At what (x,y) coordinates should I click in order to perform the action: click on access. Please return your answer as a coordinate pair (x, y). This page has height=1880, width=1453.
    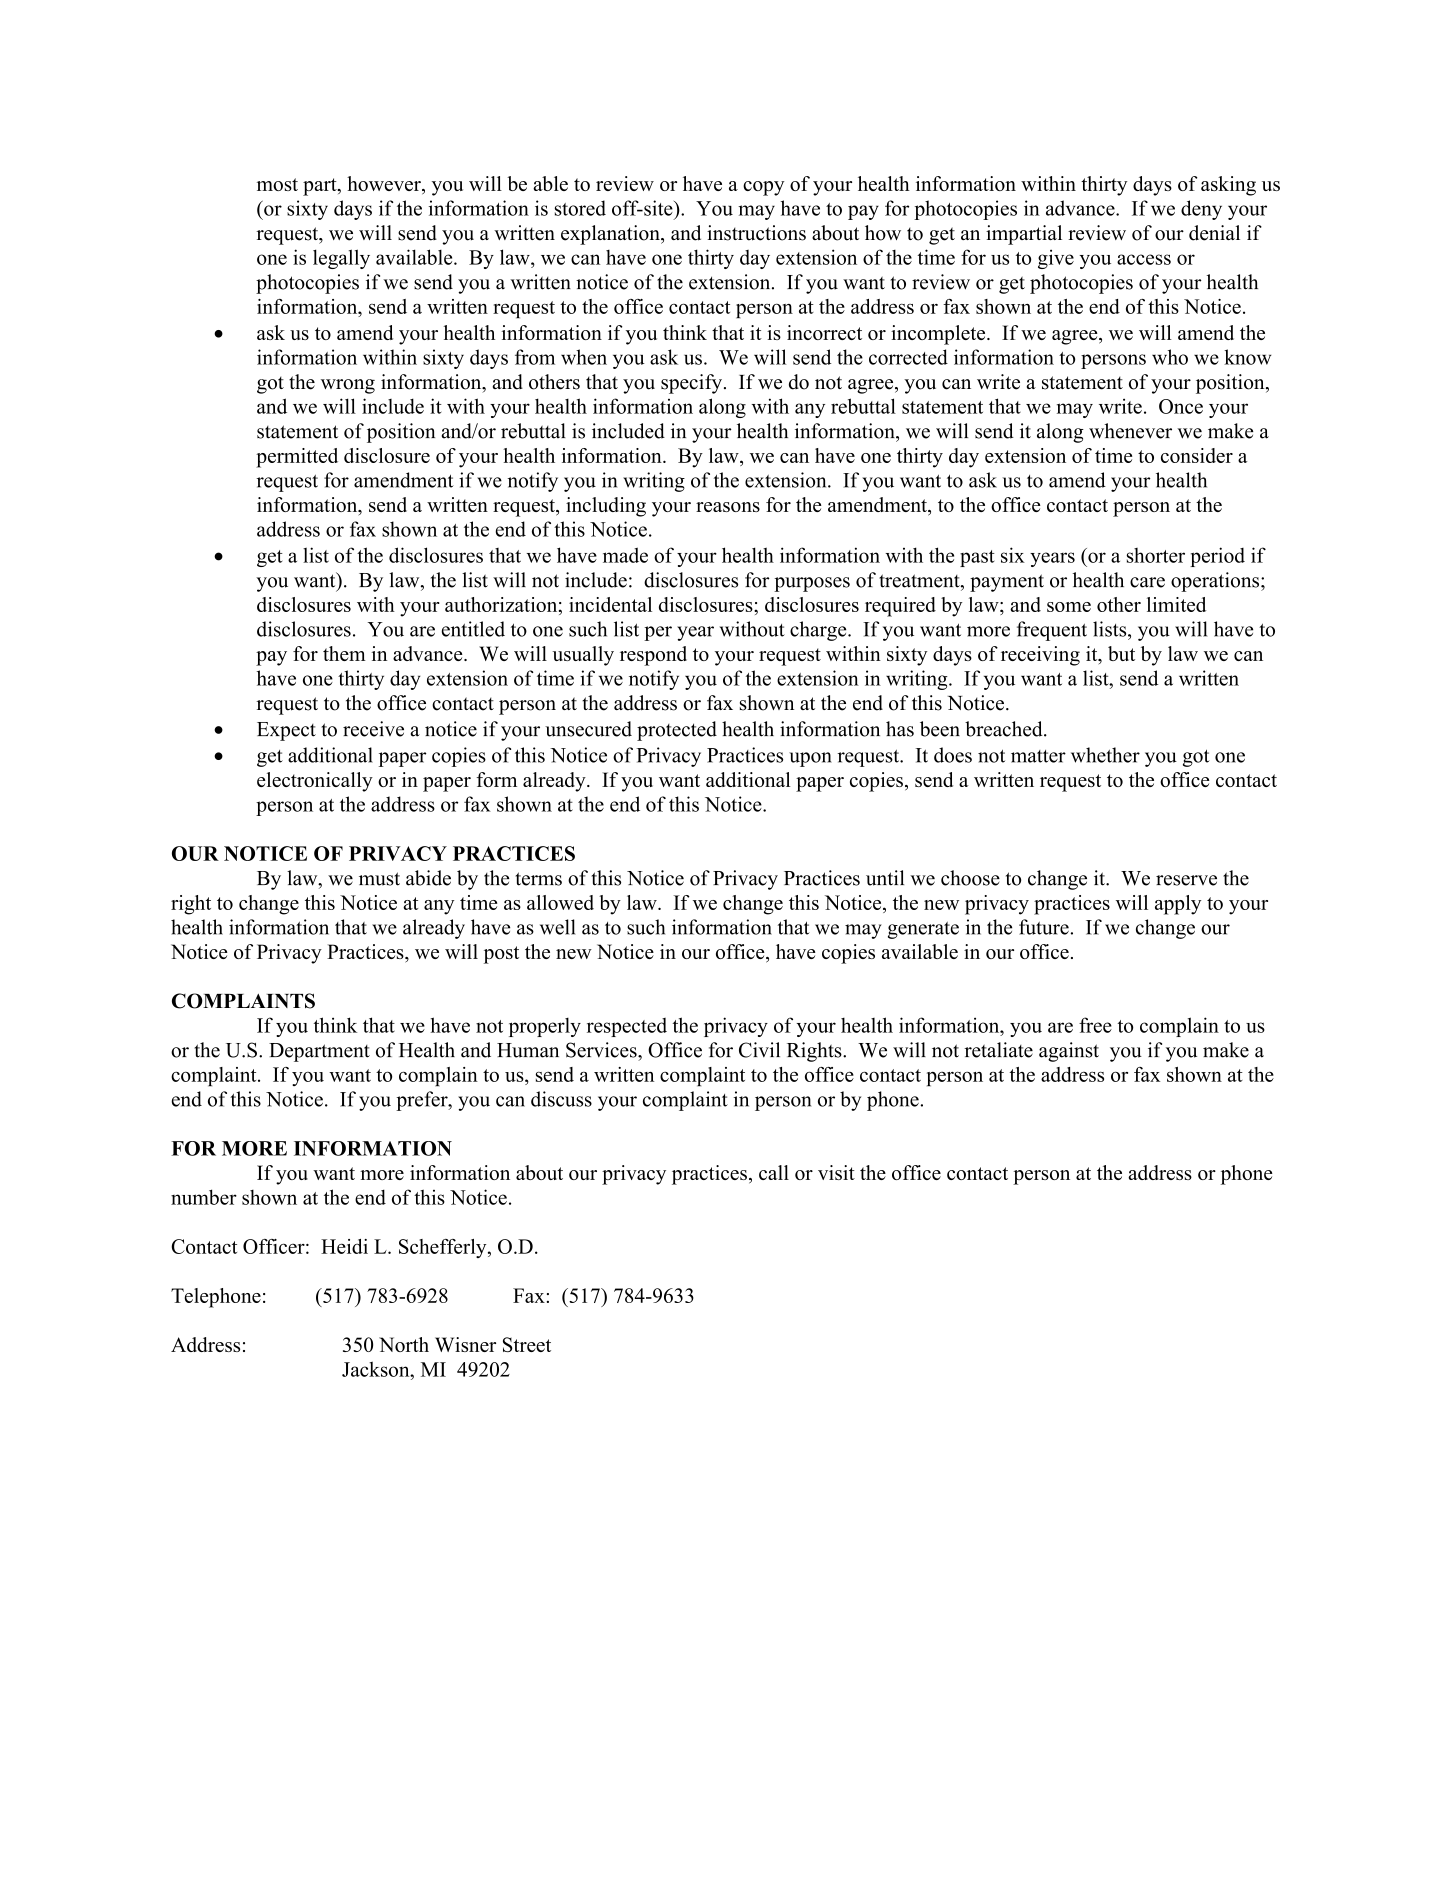
    Looking at the image, I should click on (1144, 259).
